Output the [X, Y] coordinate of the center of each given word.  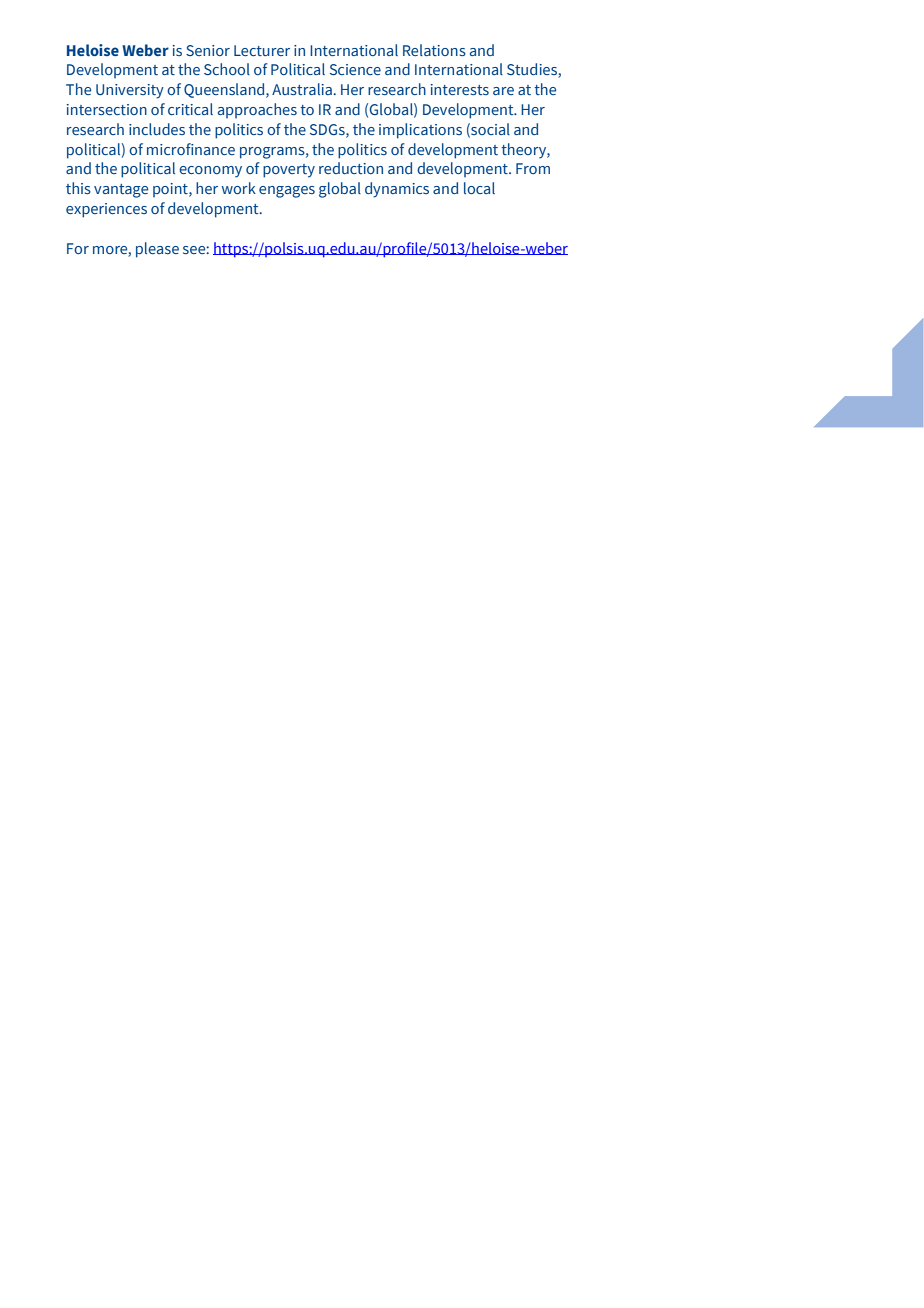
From [533, 168]
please [157, 250]
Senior [208, 50]
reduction [351, 168]
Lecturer [262, 50]
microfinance [191, 149]
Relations [434, 50]
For [78, 248]
